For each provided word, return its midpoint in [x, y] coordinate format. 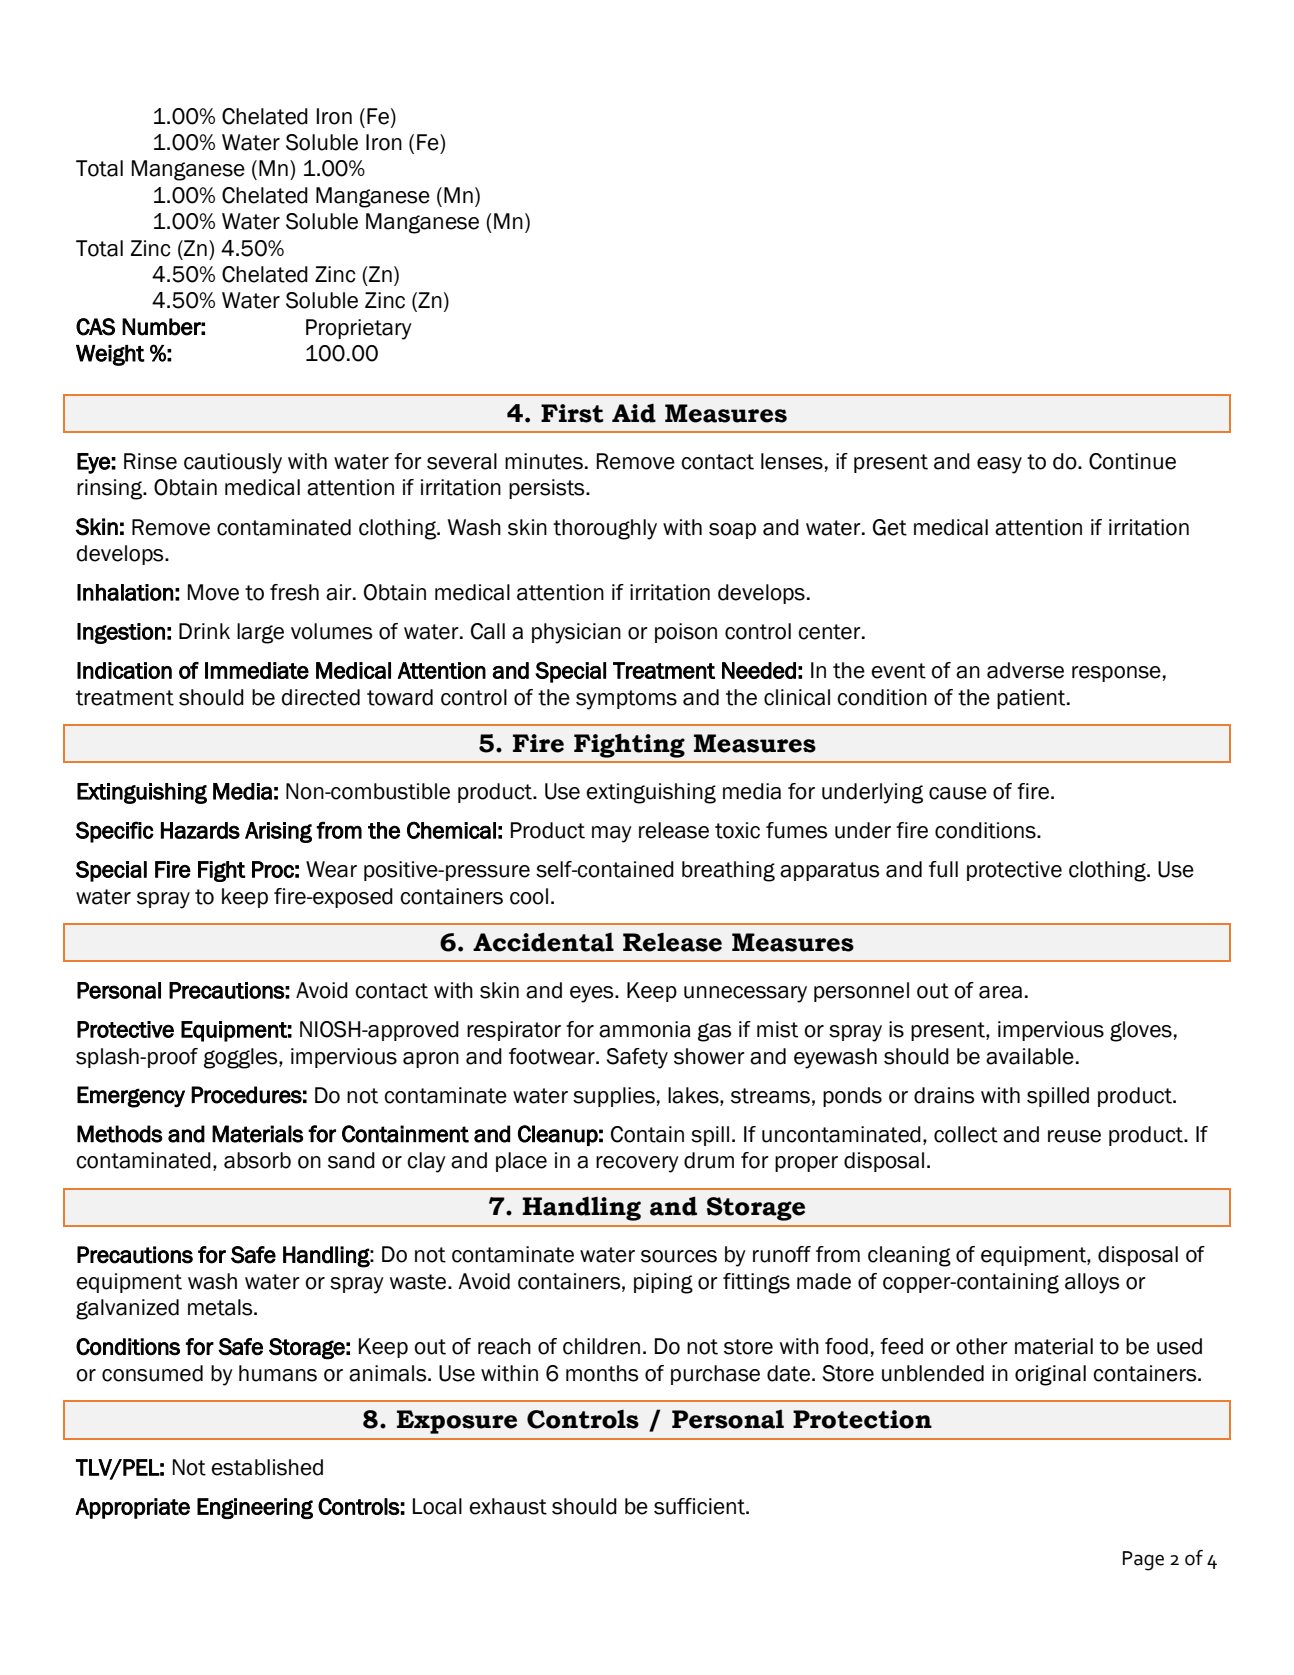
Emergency [131, 1097]
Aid [634, 413]
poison [686, 633]
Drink [204, 631]
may [612, 834]
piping [663, 1283]
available [1030, 1056]
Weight [110, 355]
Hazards [200, 830]
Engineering [255, 1508]
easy [999, 465]
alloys [1092, 1283]
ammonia [644, 1029]
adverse [1025, 670]
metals [221, 1307]
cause [958, 793]
